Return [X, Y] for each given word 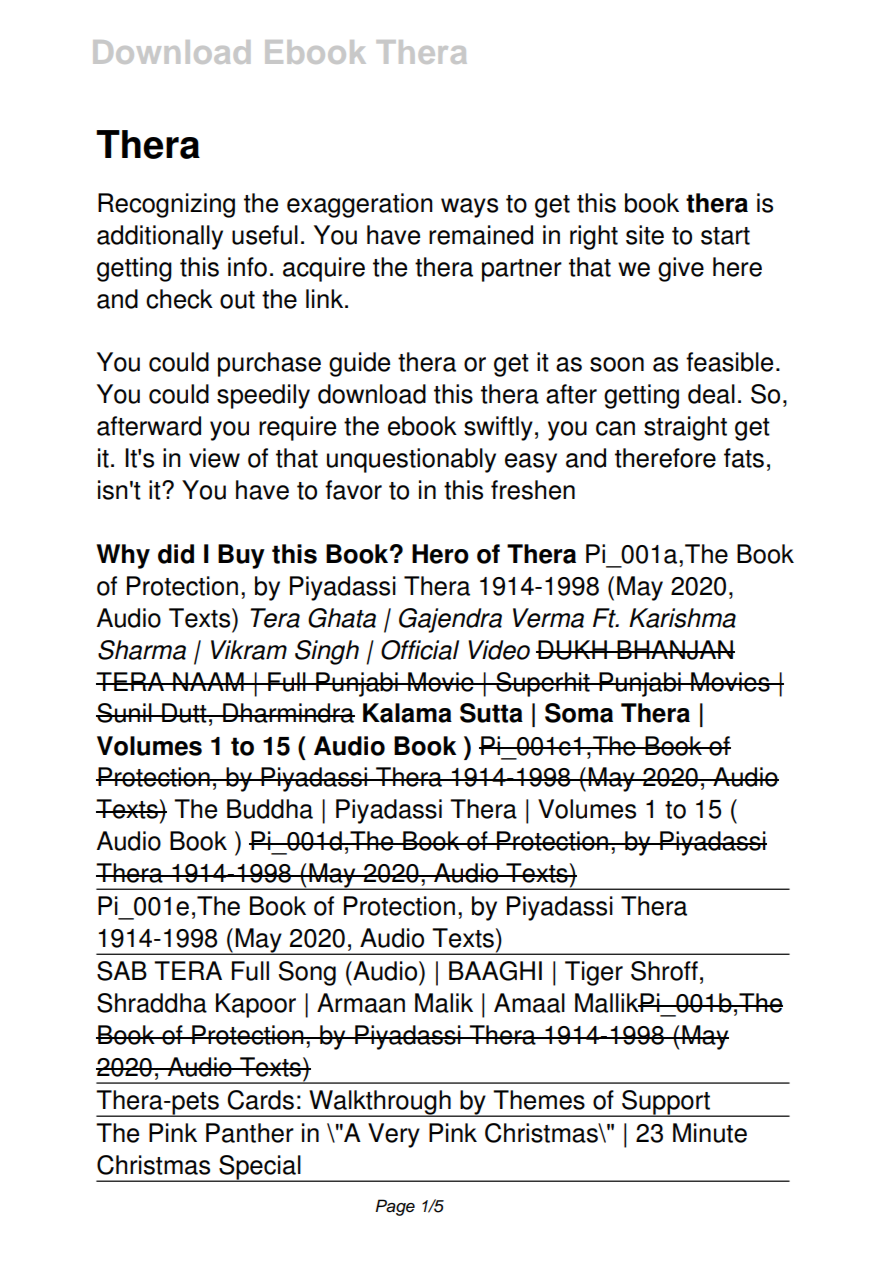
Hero [440, 554]
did [176, 554]
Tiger [594, 973]
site [645, 235]
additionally [160, 237]
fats [744, 458]
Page [395, 1207]
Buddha [270, 809]
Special [260, 1168]
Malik [444, 1003]
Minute [710, 1133]
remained [481, 235]
